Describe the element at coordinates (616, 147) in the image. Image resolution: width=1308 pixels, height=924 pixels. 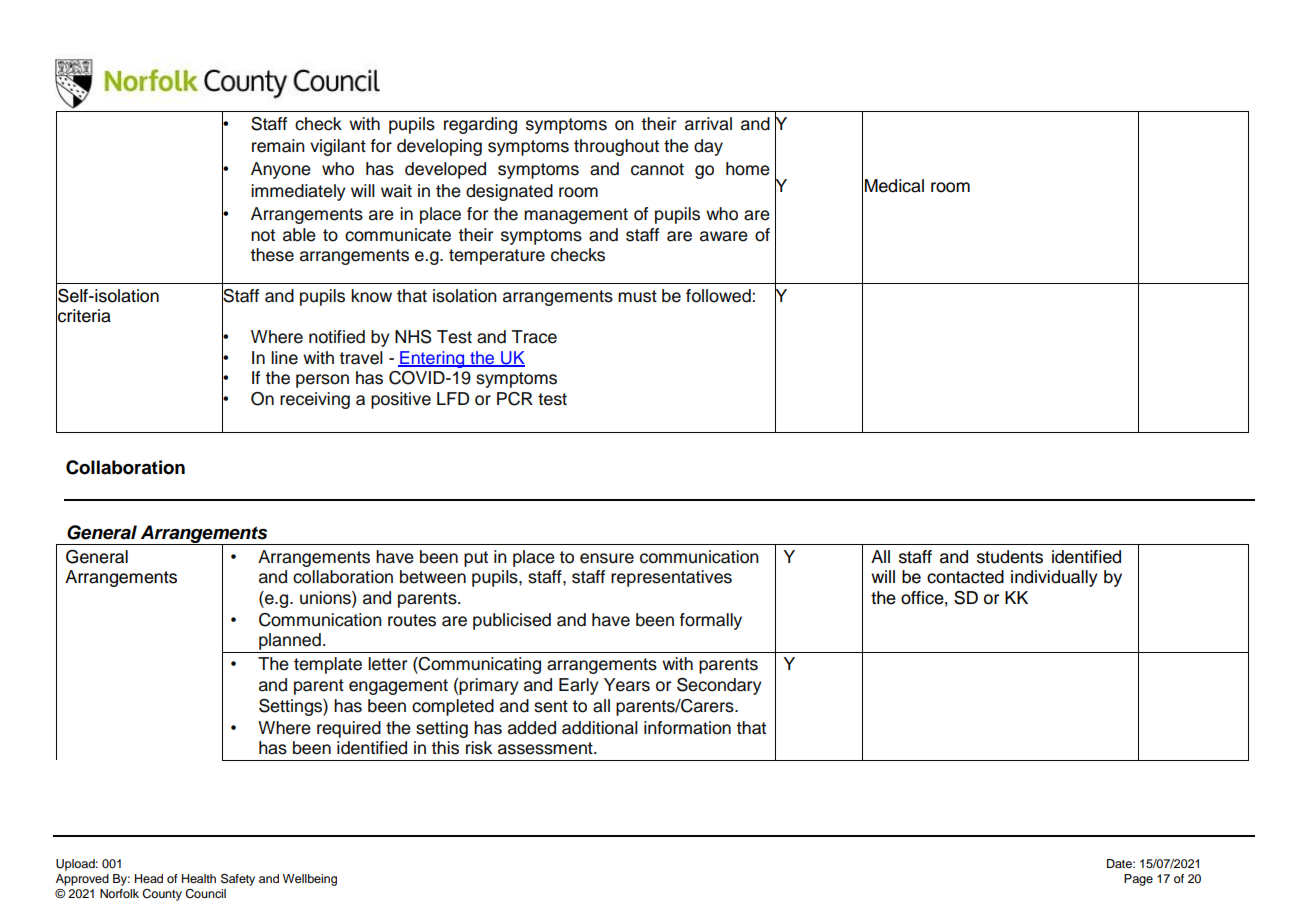
I see `throughout` at that location.
